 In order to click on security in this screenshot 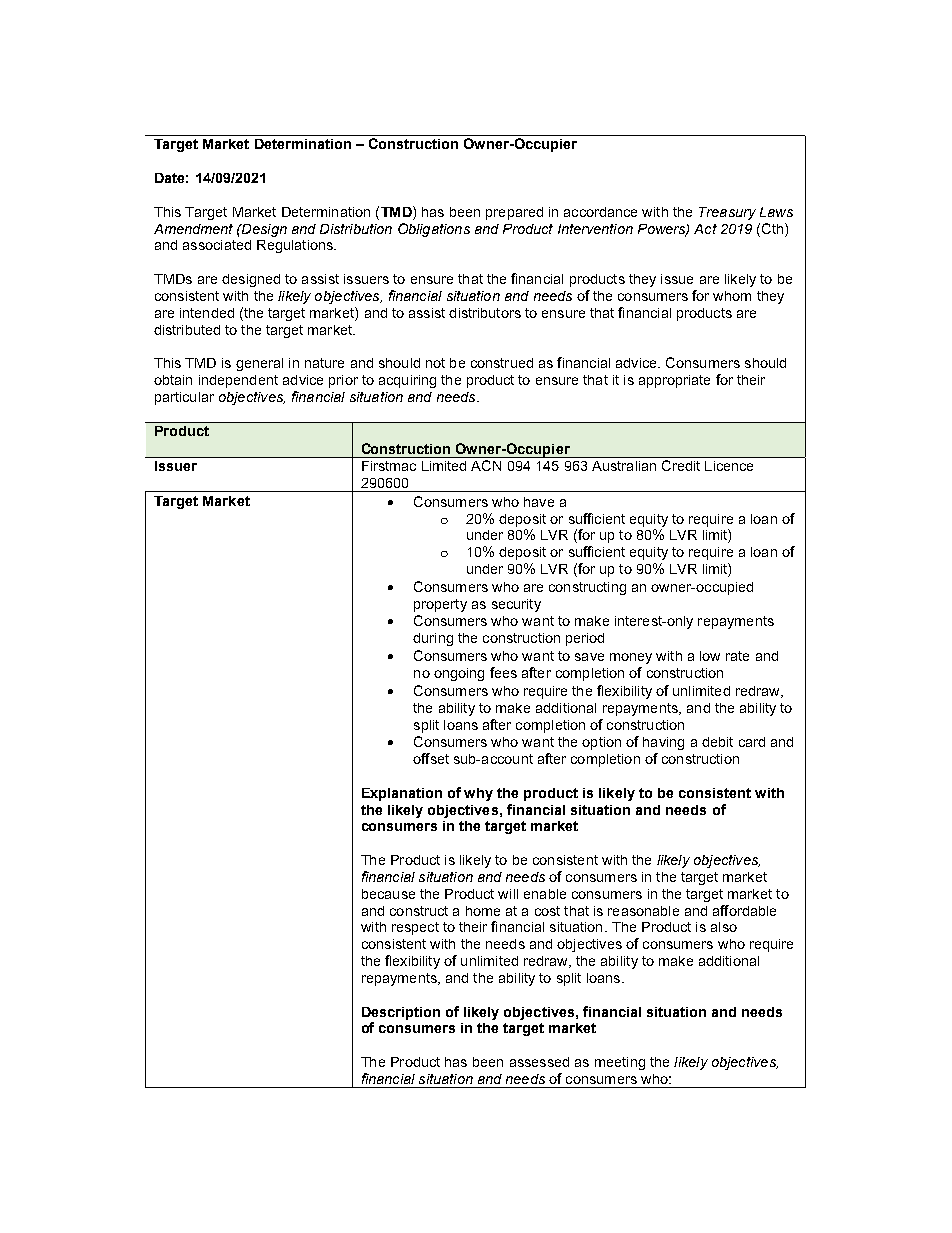, I will do `click(516, 605)`.
